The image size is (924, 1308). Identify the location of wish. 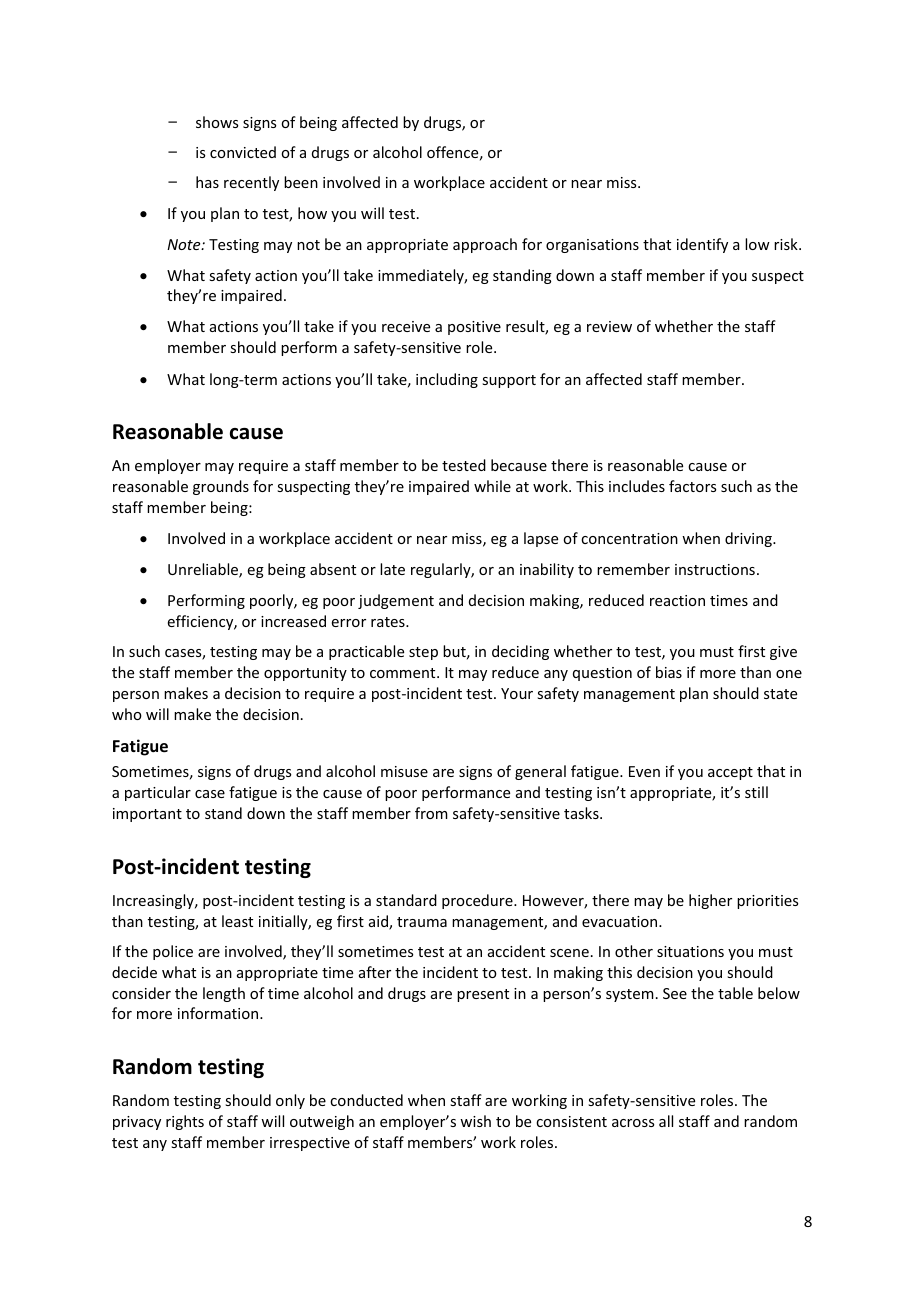
(475, 1121).
